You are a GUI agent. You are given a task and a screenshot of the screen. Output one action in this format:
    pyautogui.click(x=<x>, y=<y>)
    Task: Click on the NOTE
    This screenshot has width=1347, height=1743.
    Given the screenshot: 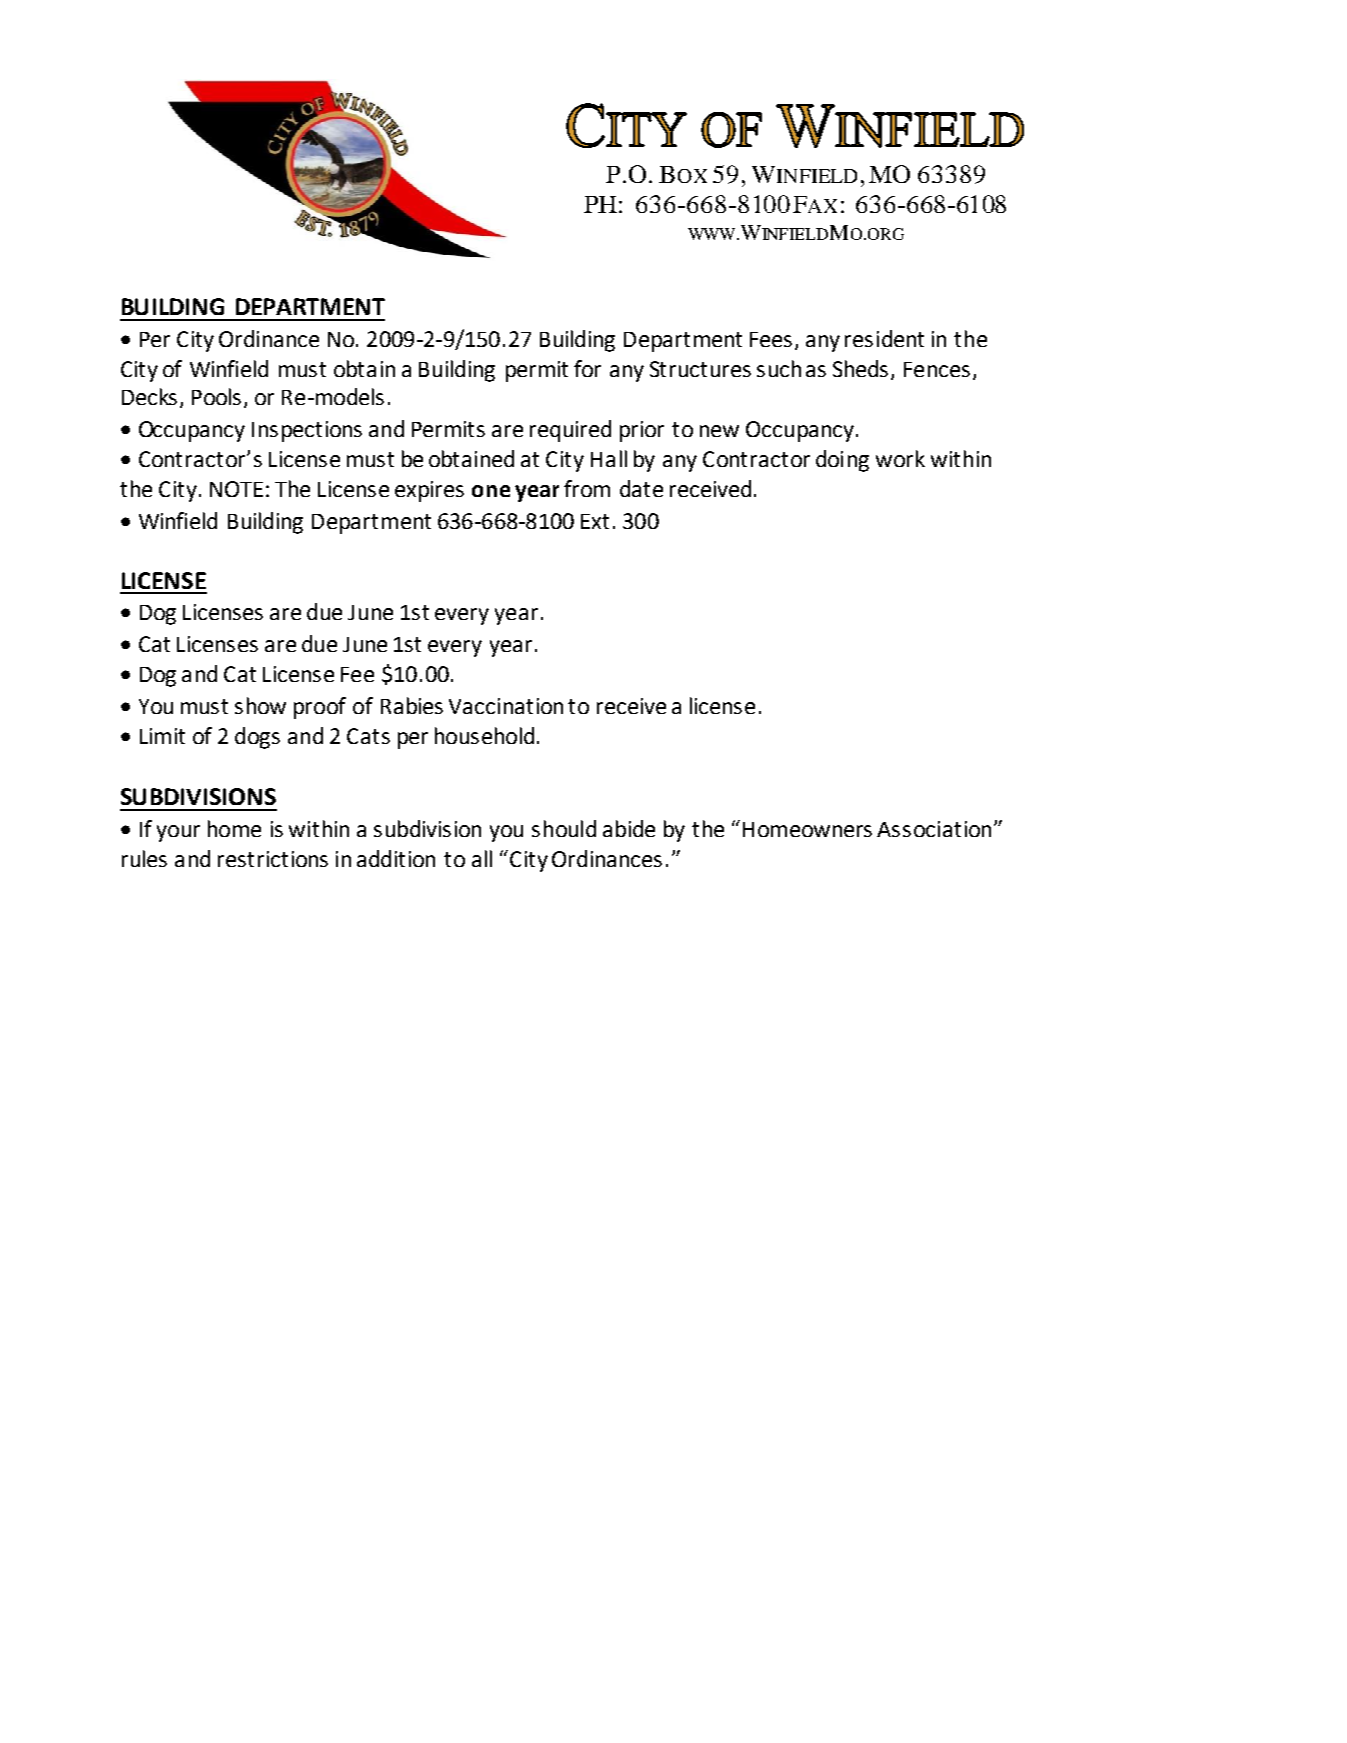 What is the action you would take?
    pyautogui.click(x=236, y=489)
